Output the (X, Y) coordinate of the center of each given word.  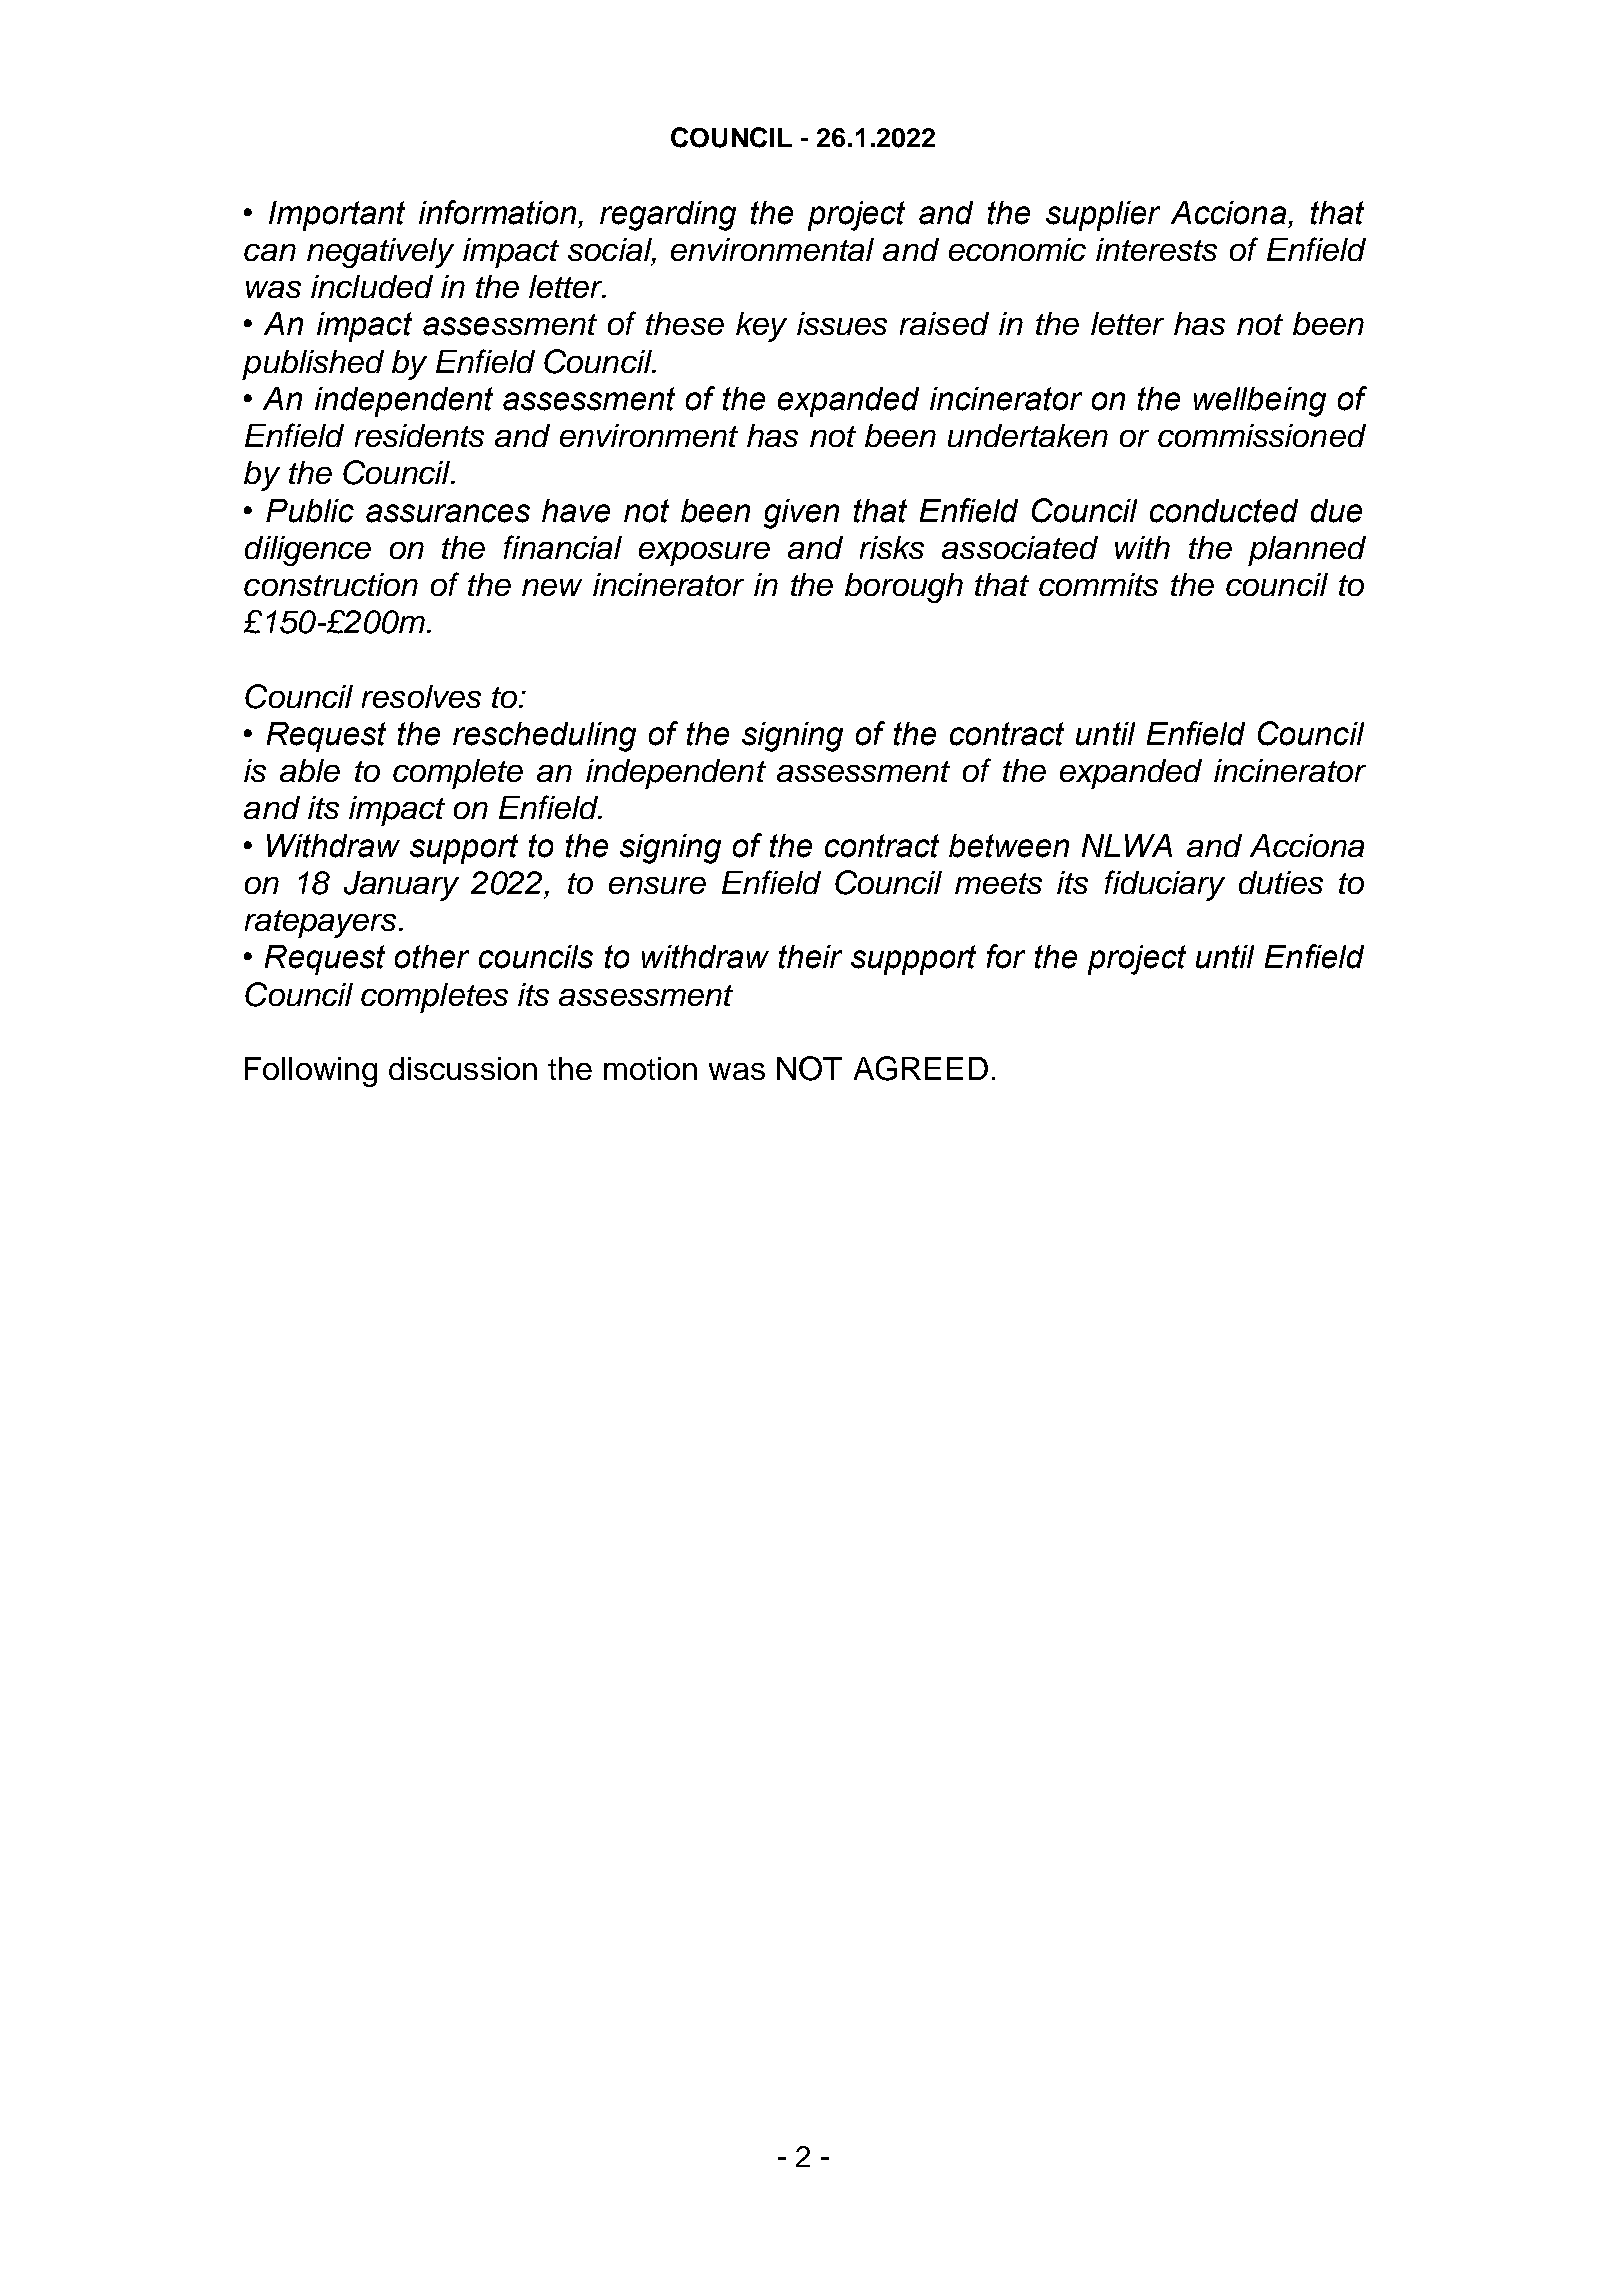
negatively (380, 253)
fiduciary (1165, 885)
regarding (668, 216)
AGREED (921, 1068)
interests (1156, 249)
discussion (463, 1068)
